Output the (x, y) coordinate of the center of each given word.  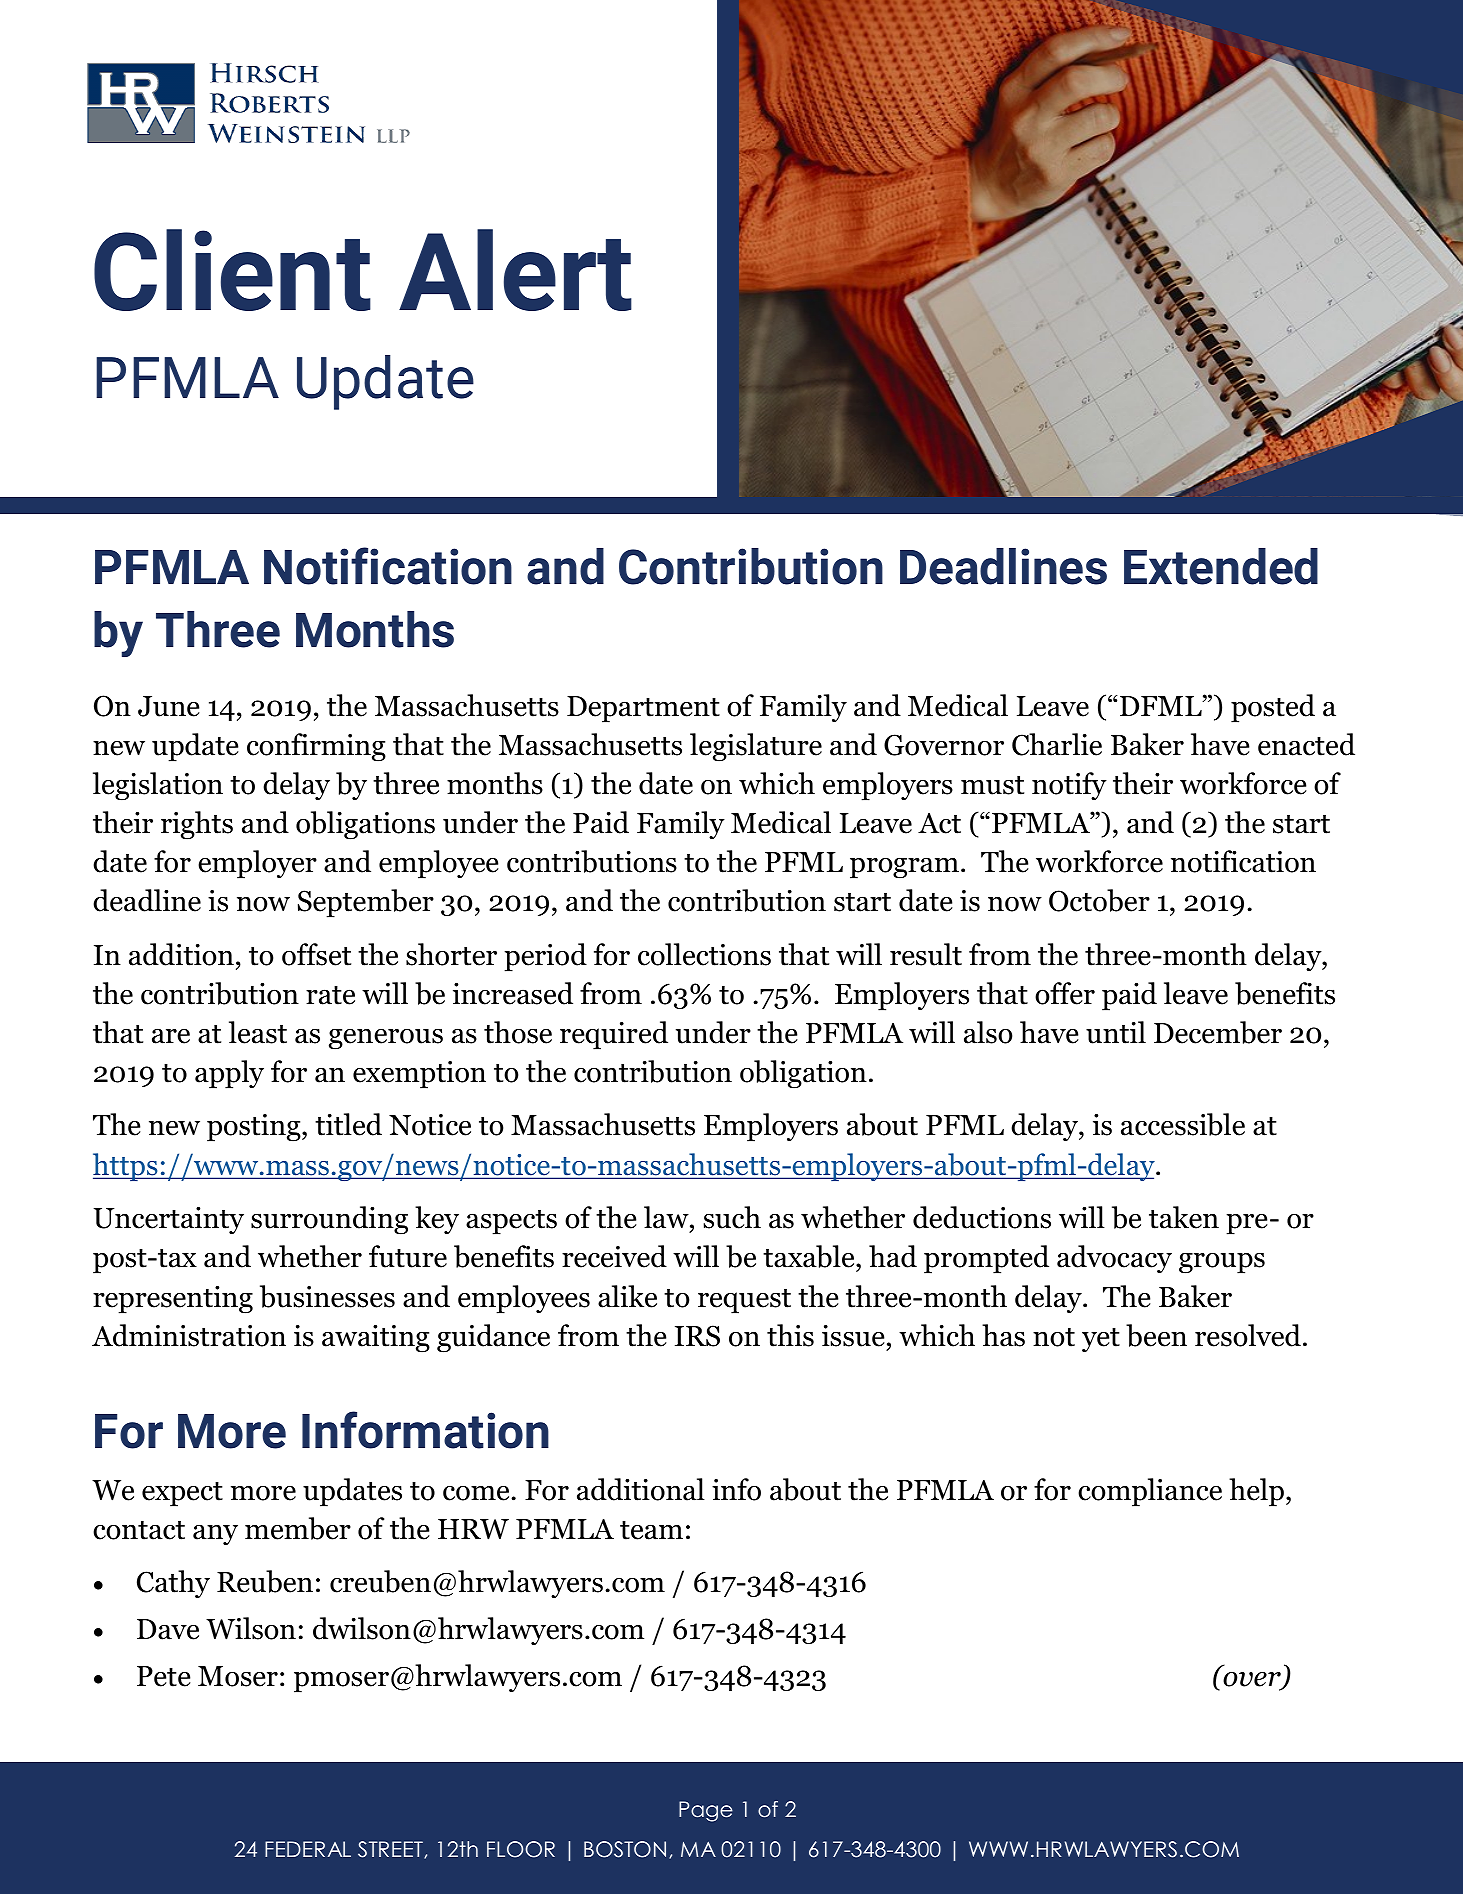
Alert (515, 270)
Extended (1221, 566)
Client (232, 270)
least (258, 1032)
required (614, 1035)
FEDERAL (308, 1849)
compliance (1150, 1492)
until (1116, 1032)
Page (706, 1811)
